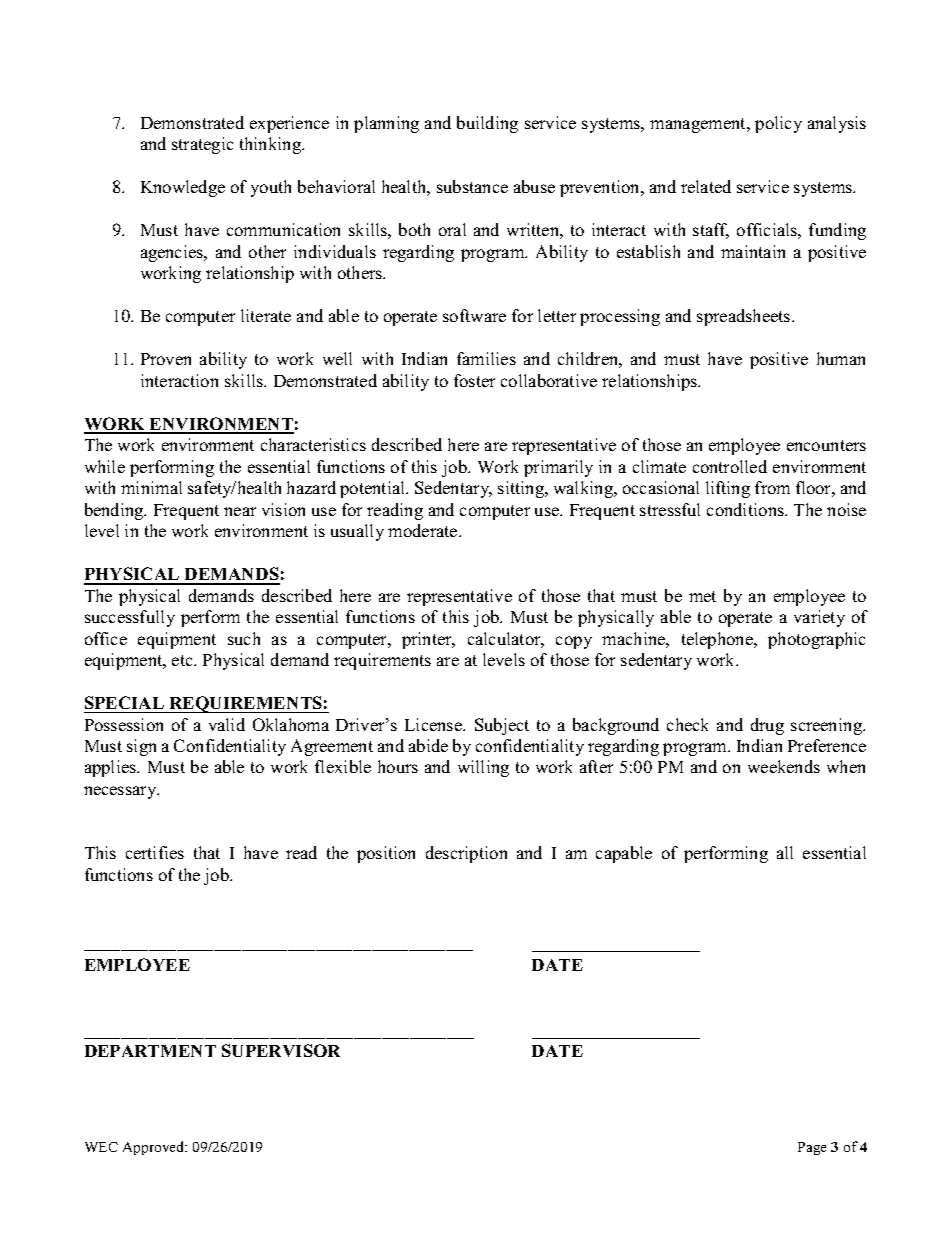 Image resolution: width=952 pixels, height=1233 pixels. What do you see at coordinates (281, 1050) in the page?
I see `SUPERVISOR` at bounding box center [281, 1050].
